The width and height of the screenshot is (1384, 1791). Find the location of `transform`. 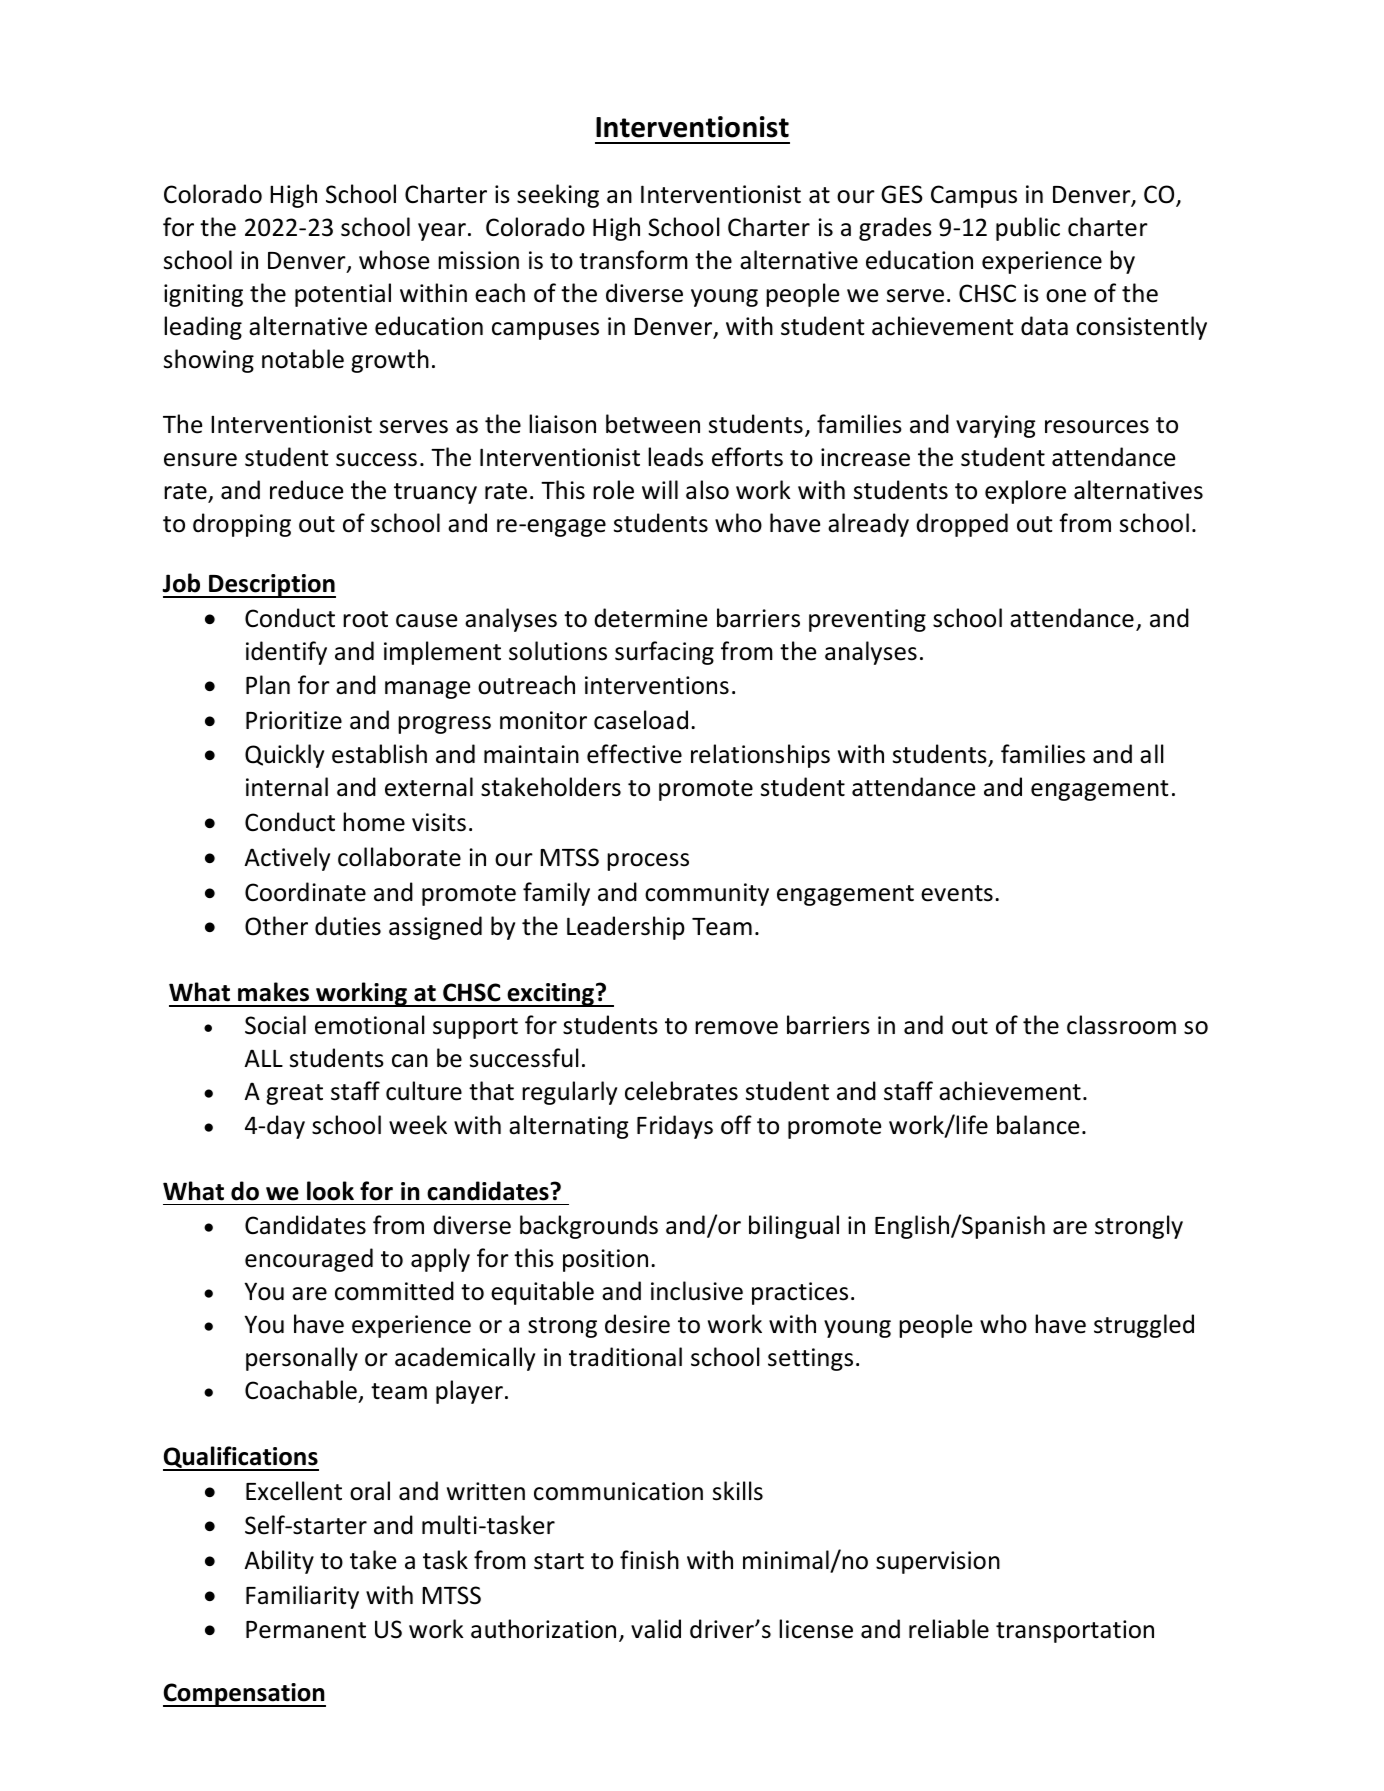

transform is located at coordinates (633, 260).
